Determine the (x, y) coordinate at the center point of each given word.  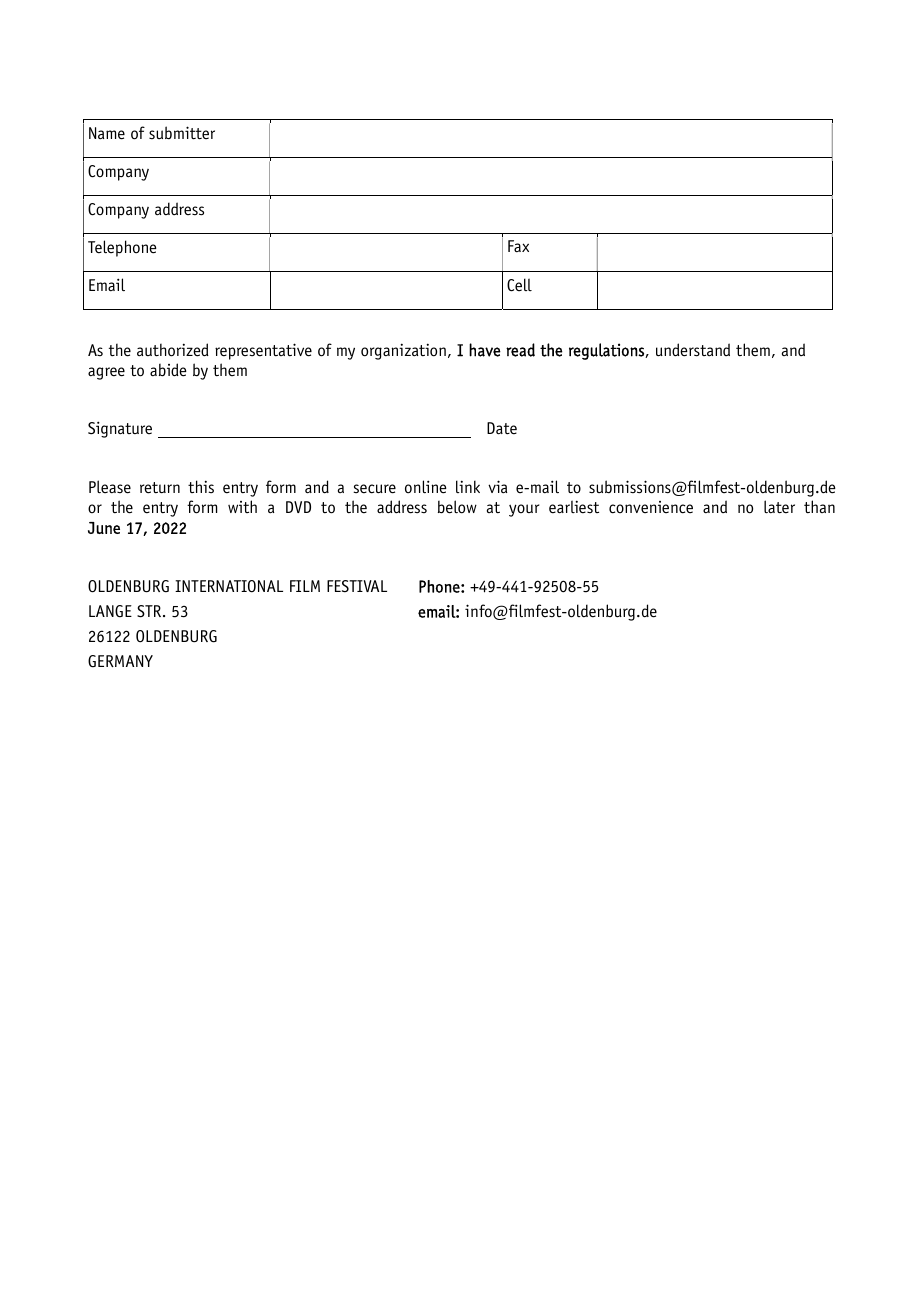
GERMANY (120, 661)
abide (168, 370)
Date (502, 428)
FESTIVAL (357, 586)
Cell (519, 285)
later (779, 507)
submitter (182, 133)
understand (693, 350)
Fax (518, 246)
